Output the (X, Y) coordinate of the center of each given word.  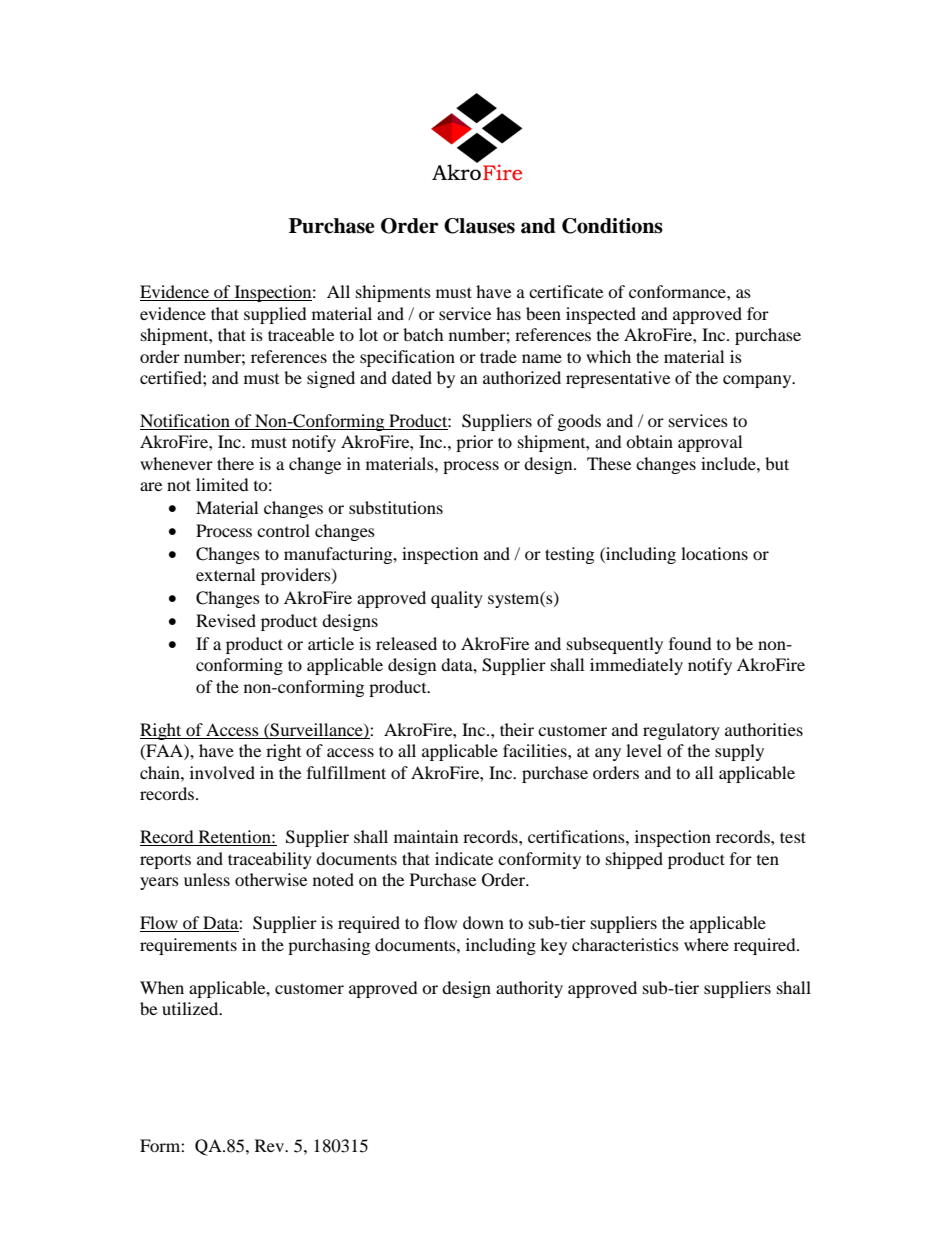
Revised (226, 620)
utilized (191, 1008)
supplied (275, 315)
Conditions (612, 226)
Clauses (479, 226)
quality (457, 599)
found (690, 643)
